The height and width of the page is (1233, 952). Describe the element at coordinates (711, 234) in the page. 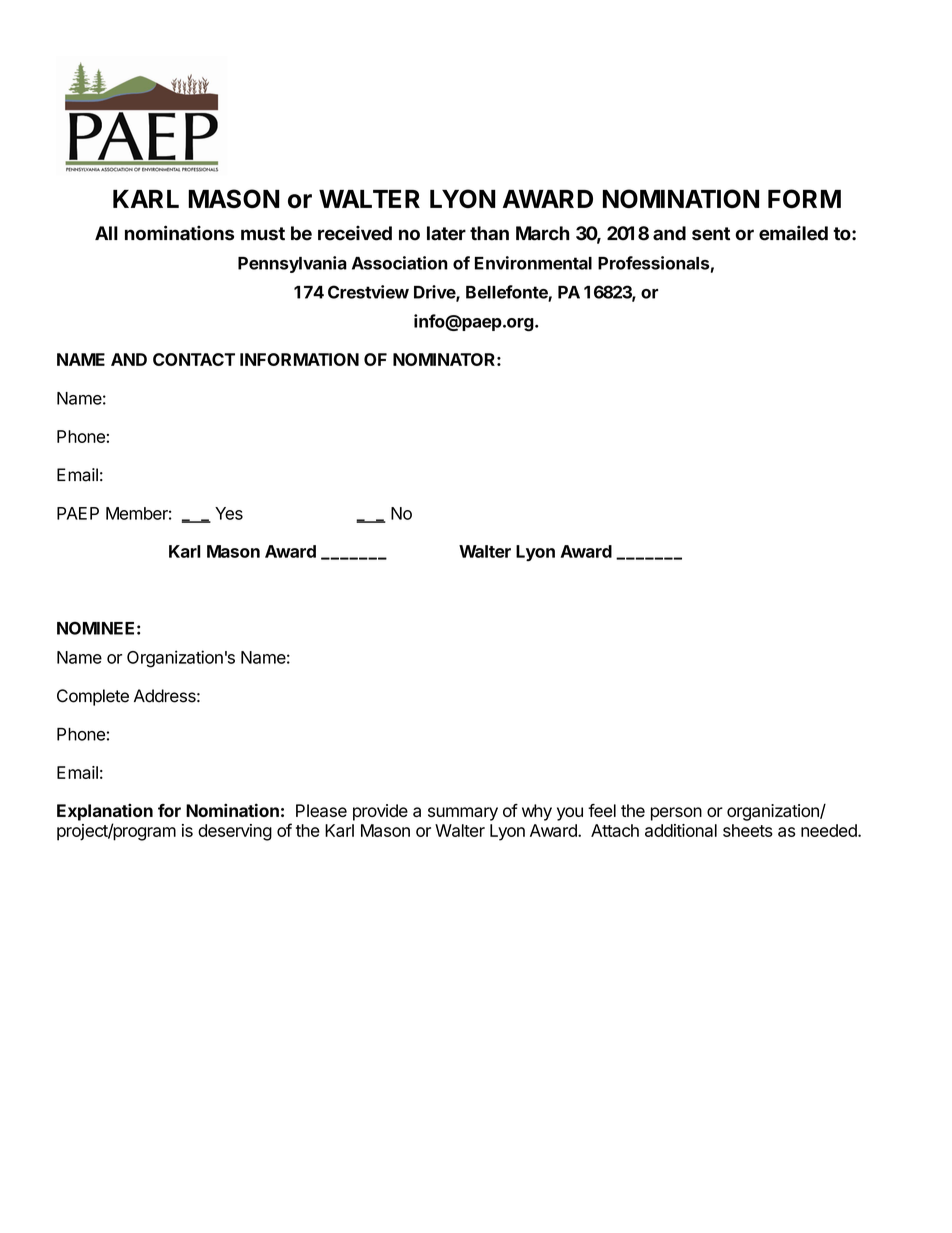

I see `sent` at that location.
